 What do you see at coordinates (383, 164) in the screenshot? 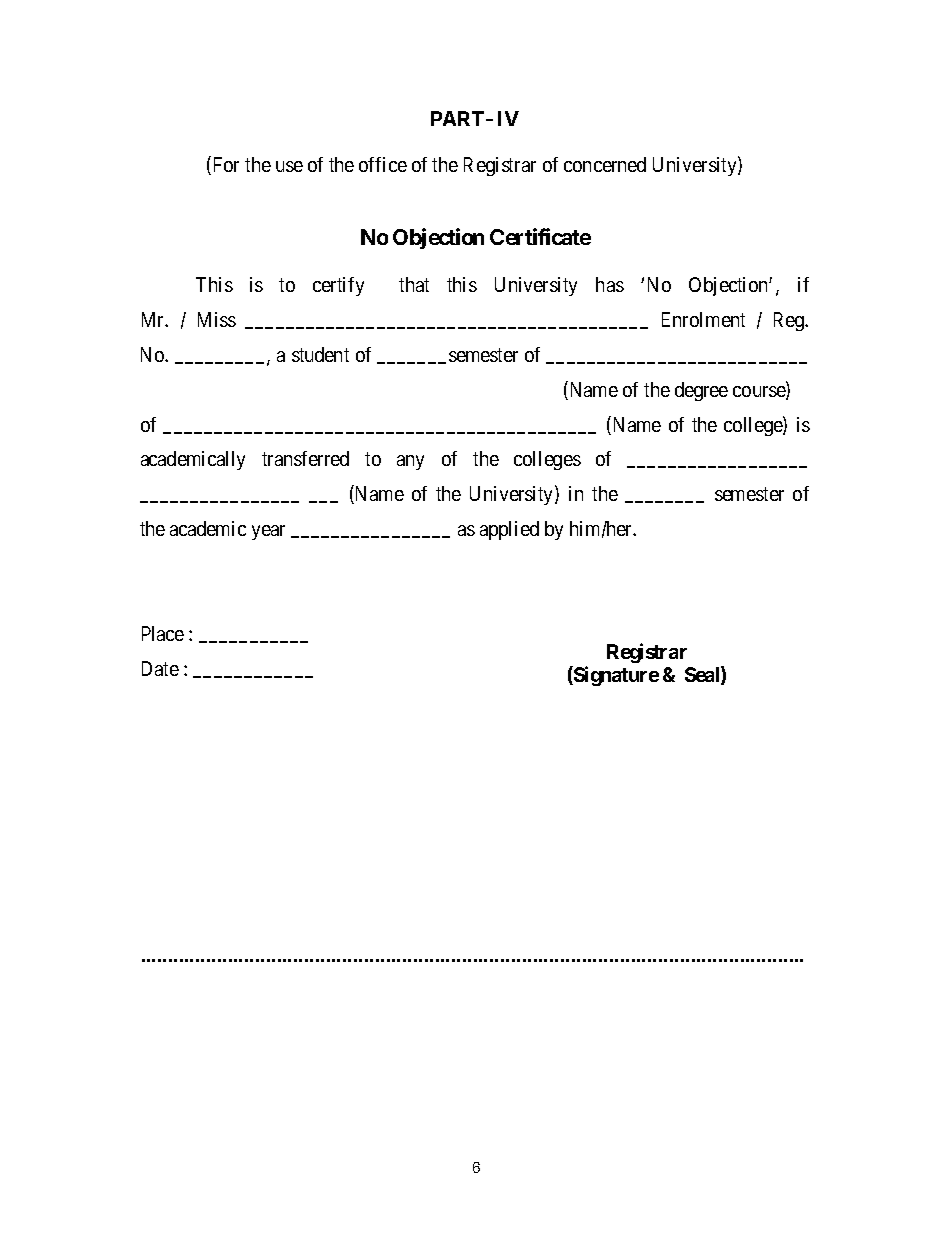
I see `office` at bounding box center [383, 164].
